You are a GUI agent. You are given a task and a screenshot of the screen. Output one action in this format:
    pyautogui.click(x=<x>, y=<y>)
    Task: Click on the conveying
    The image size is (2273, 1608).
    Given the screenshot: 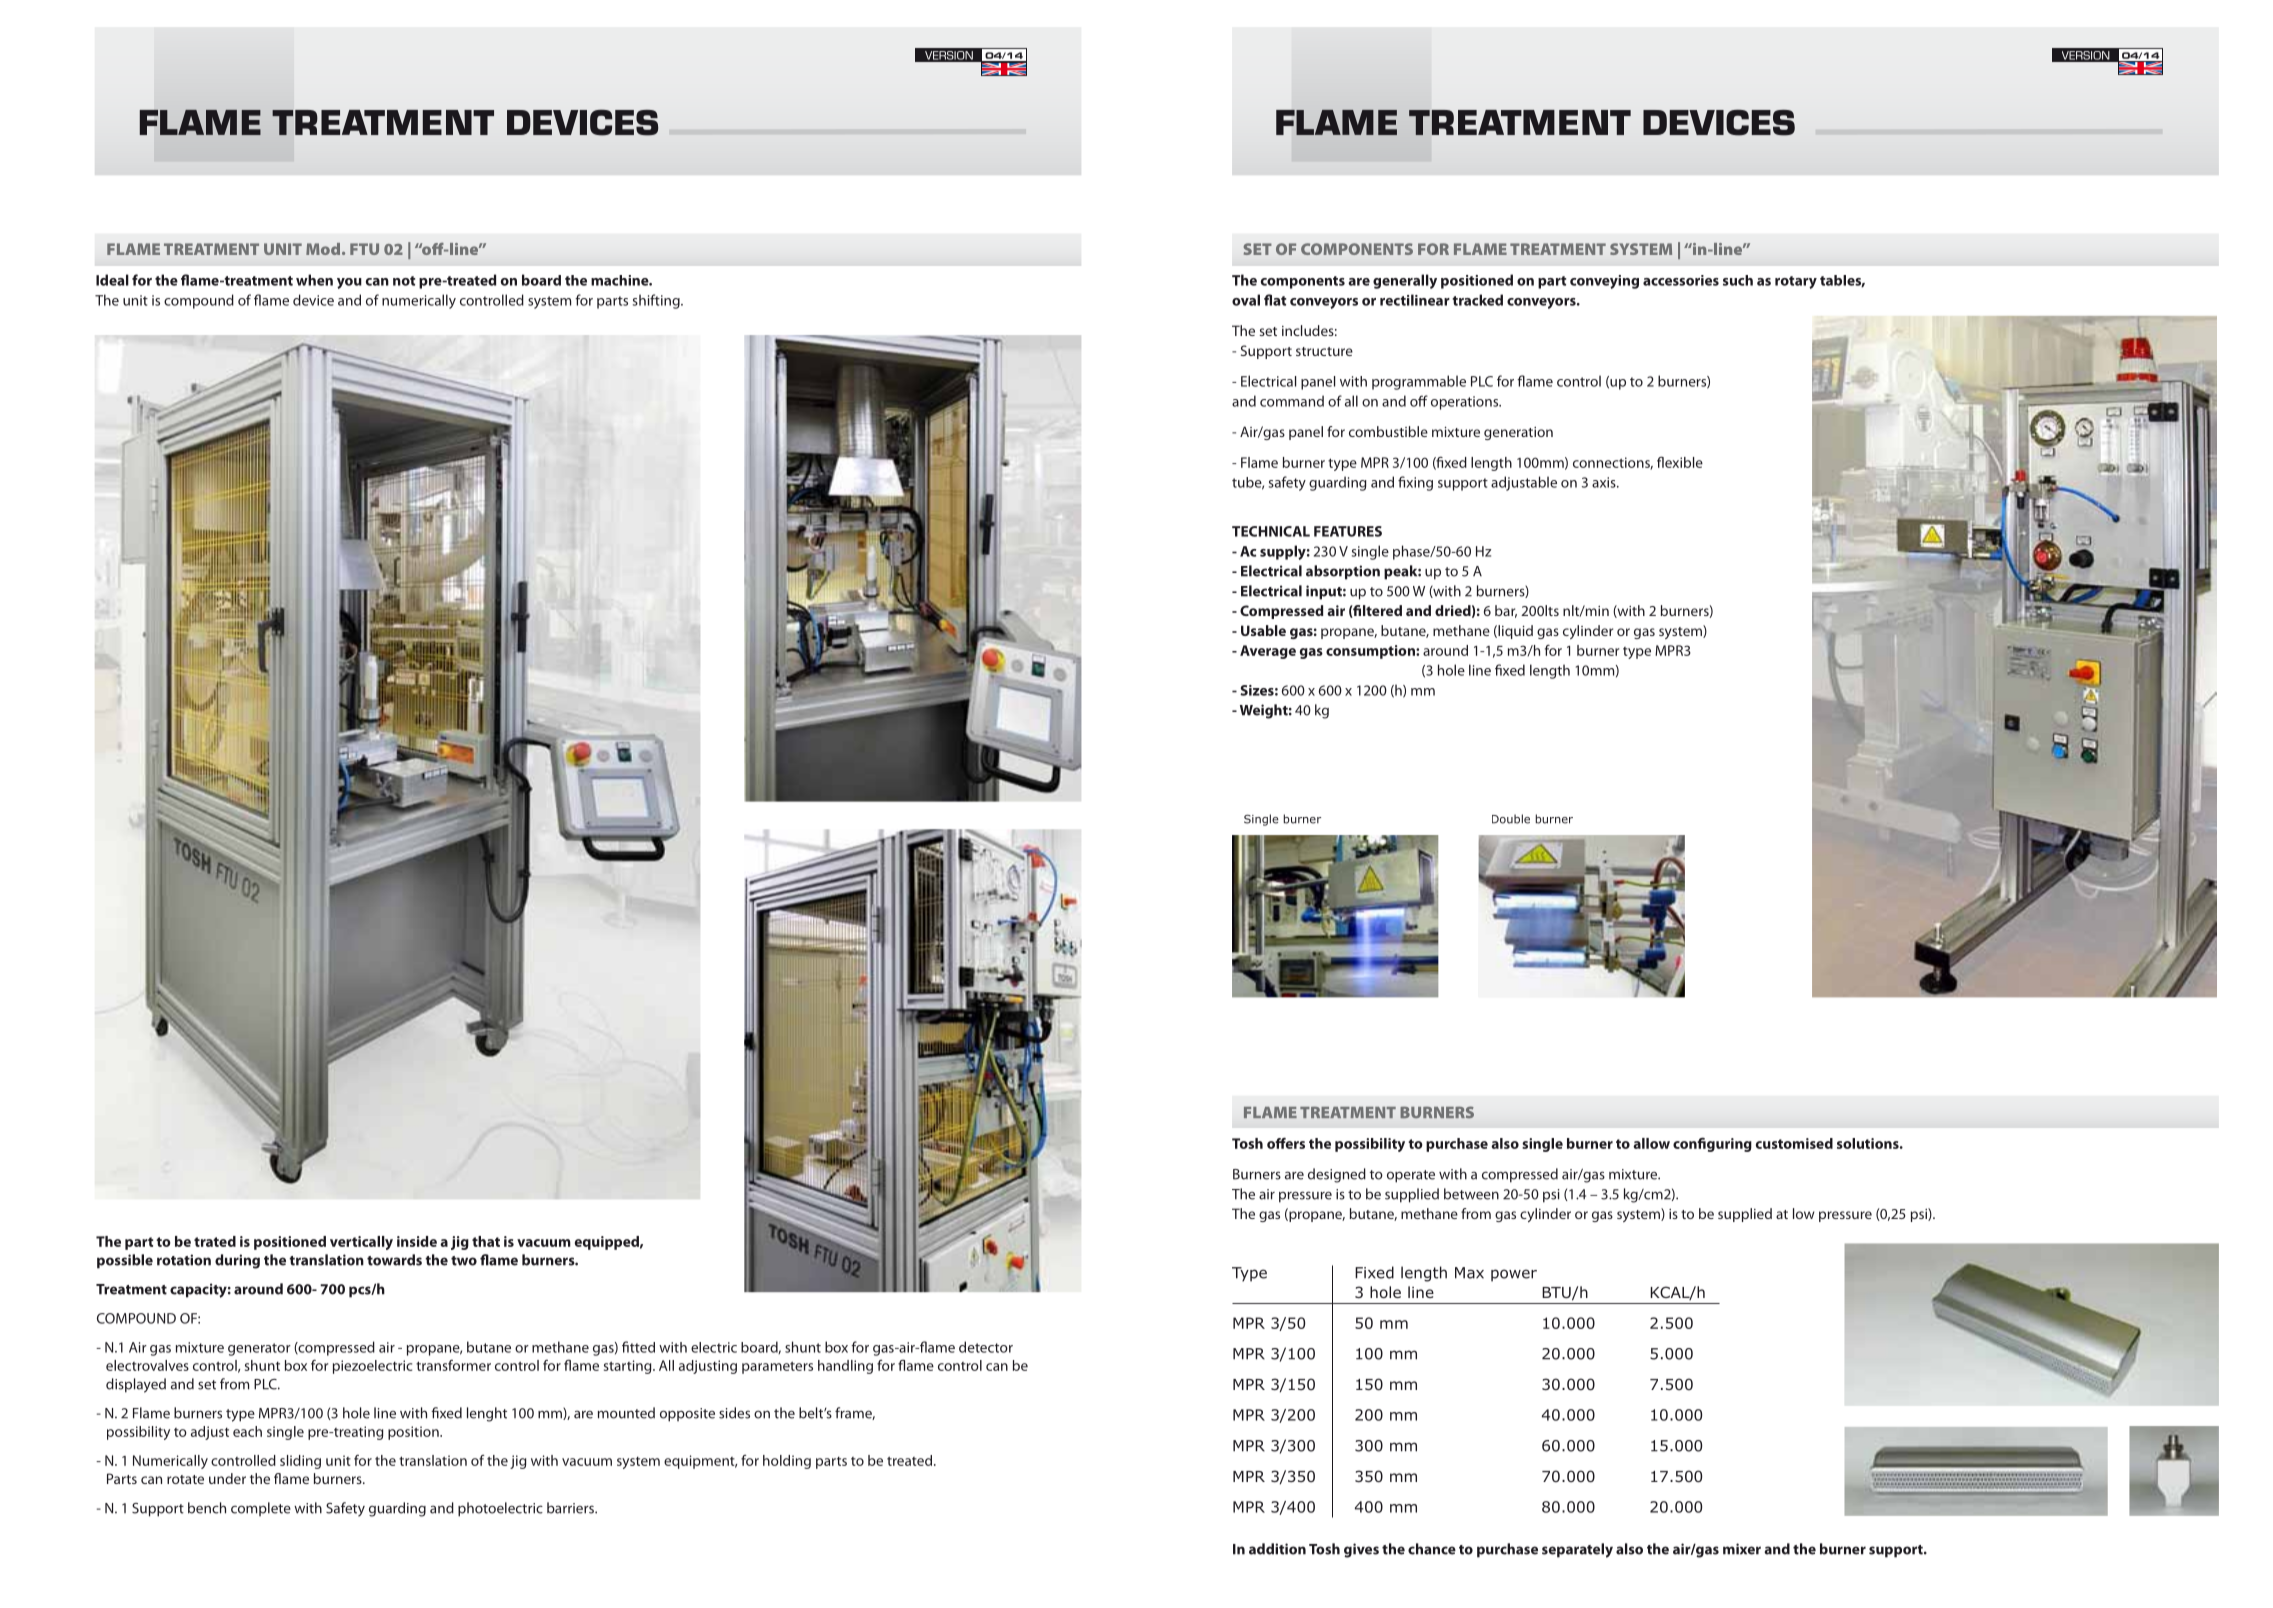 What is the action you would take?
    pyautogui.click(x=1604, y=282)
